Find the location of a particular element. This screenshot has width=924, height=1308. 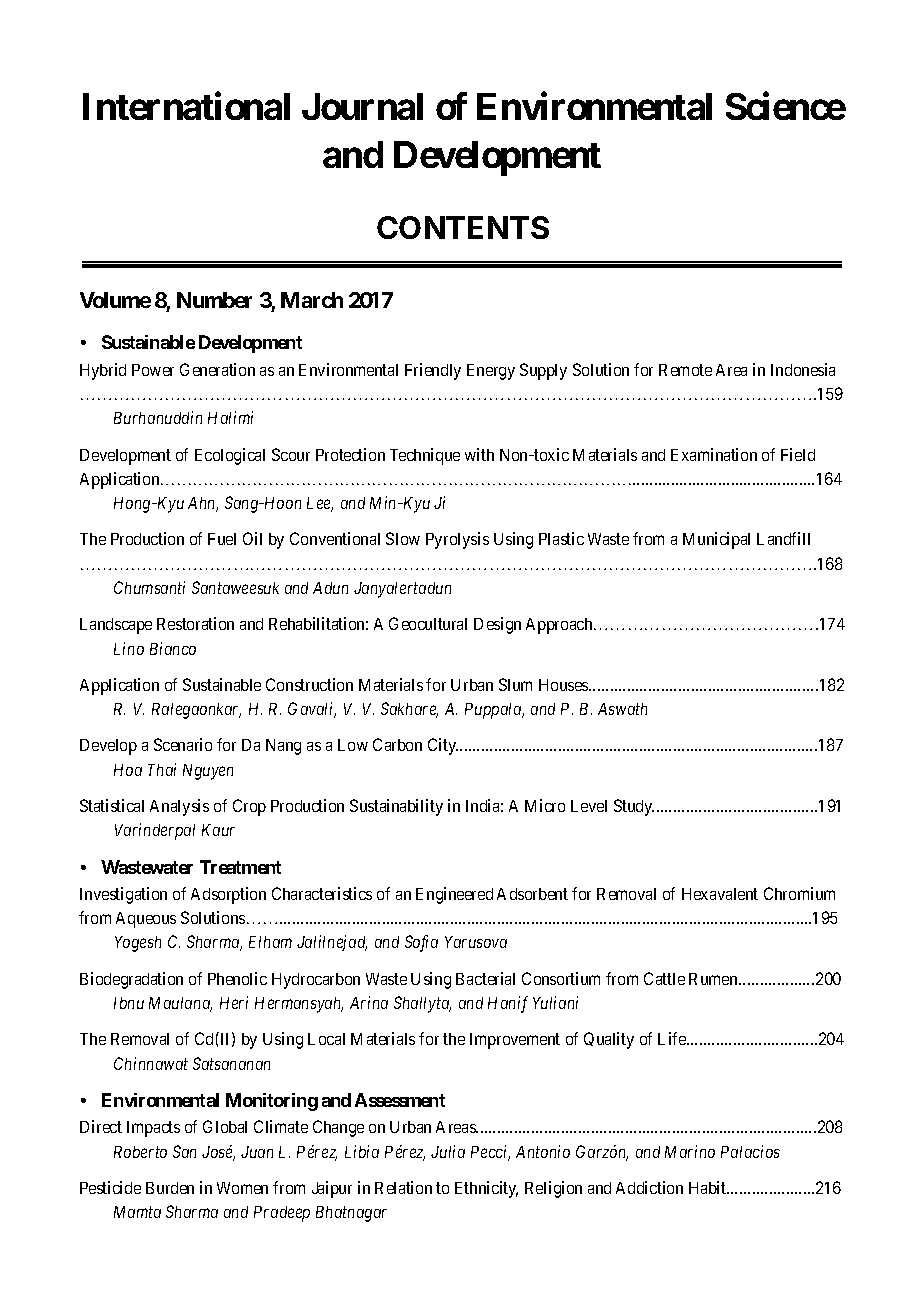

Bianco is located at coordinates (173, 648).
